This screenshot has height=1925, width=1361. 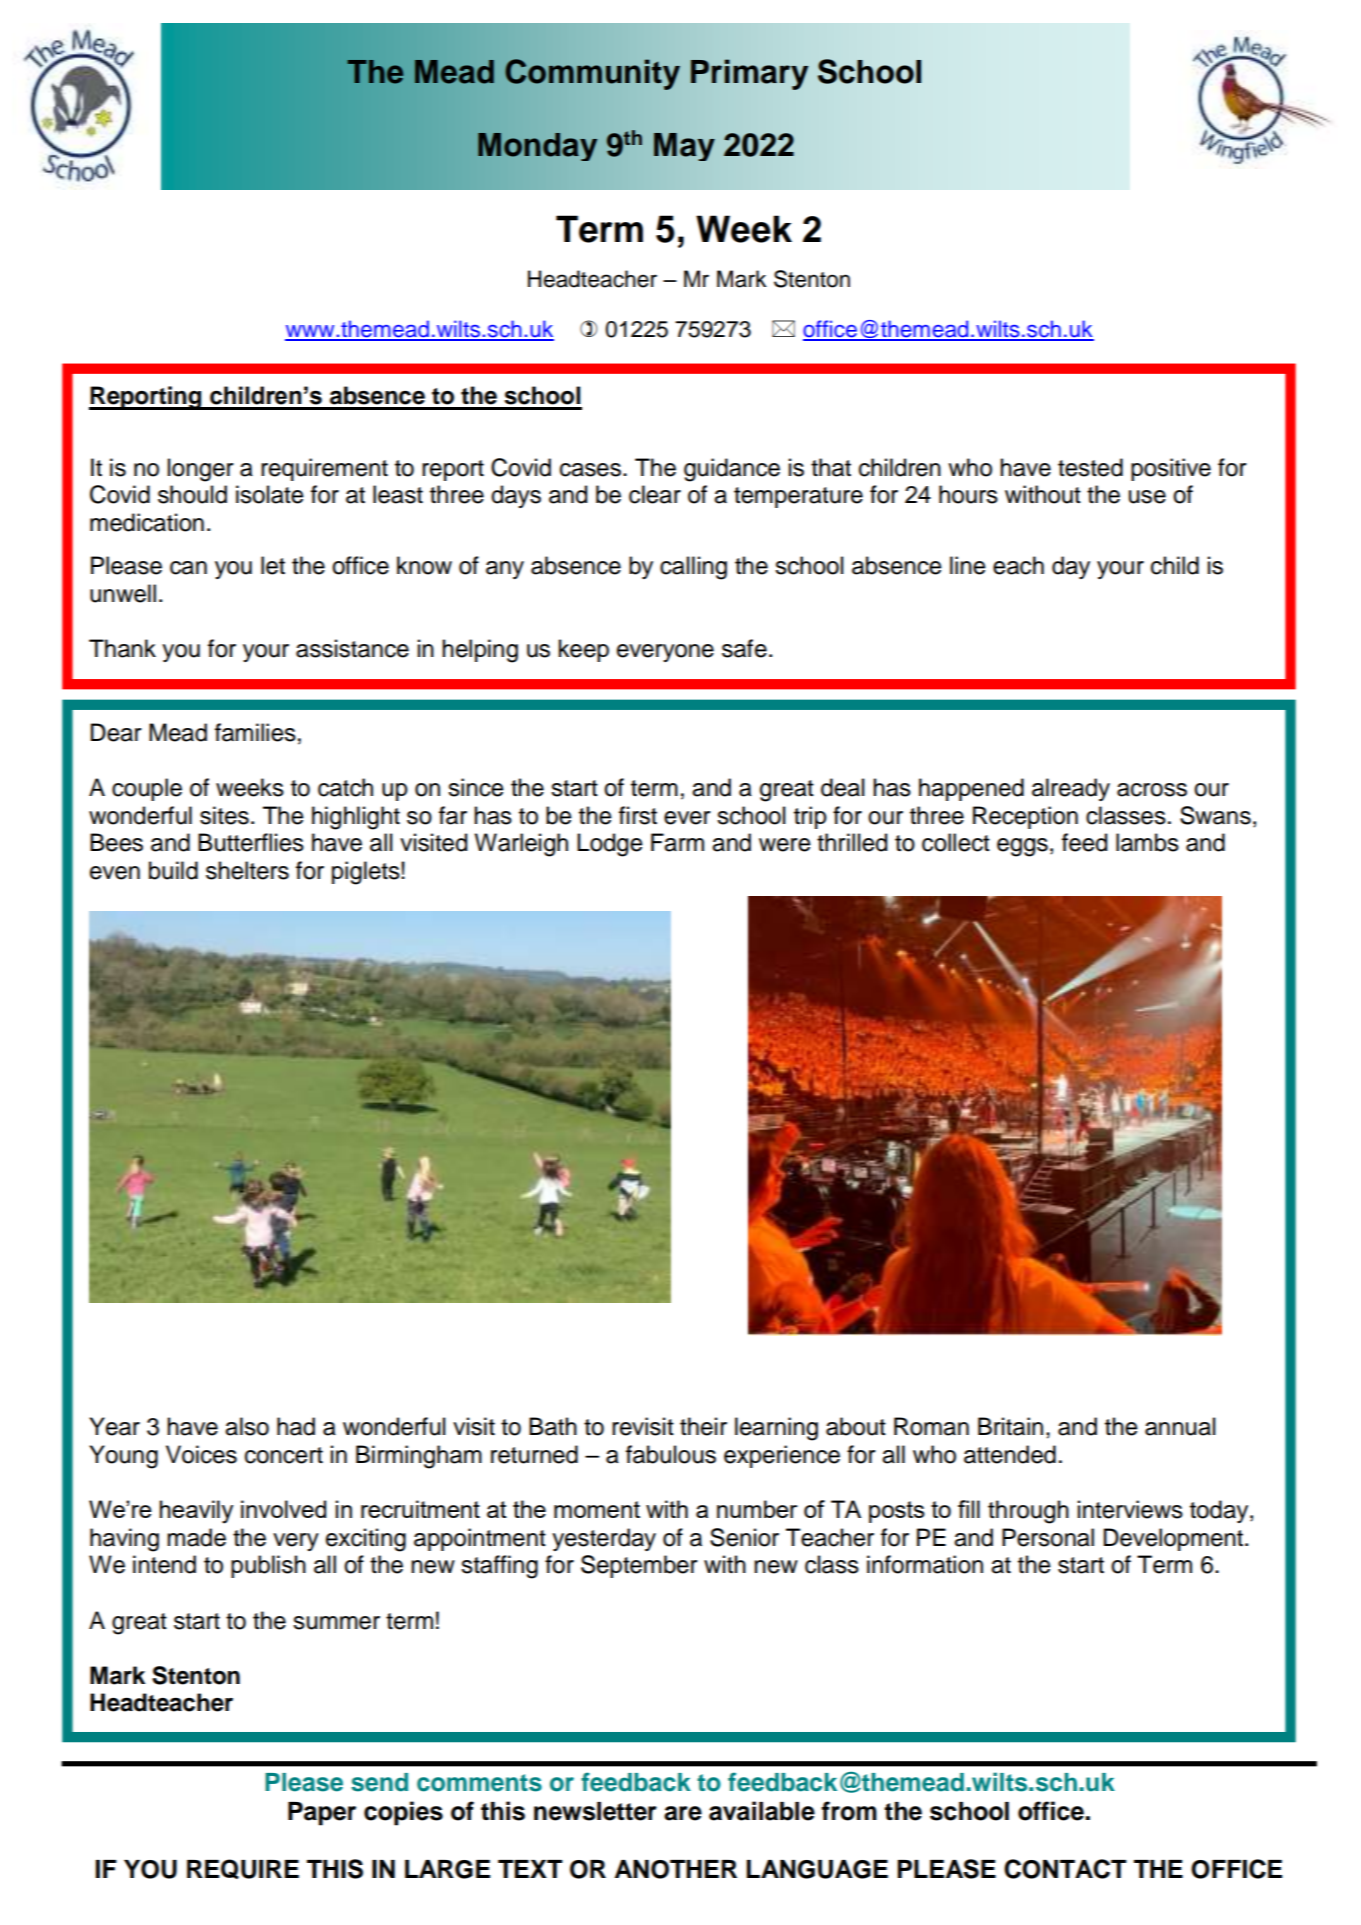 I want to click on Monday, so click(x=537, y=147).
